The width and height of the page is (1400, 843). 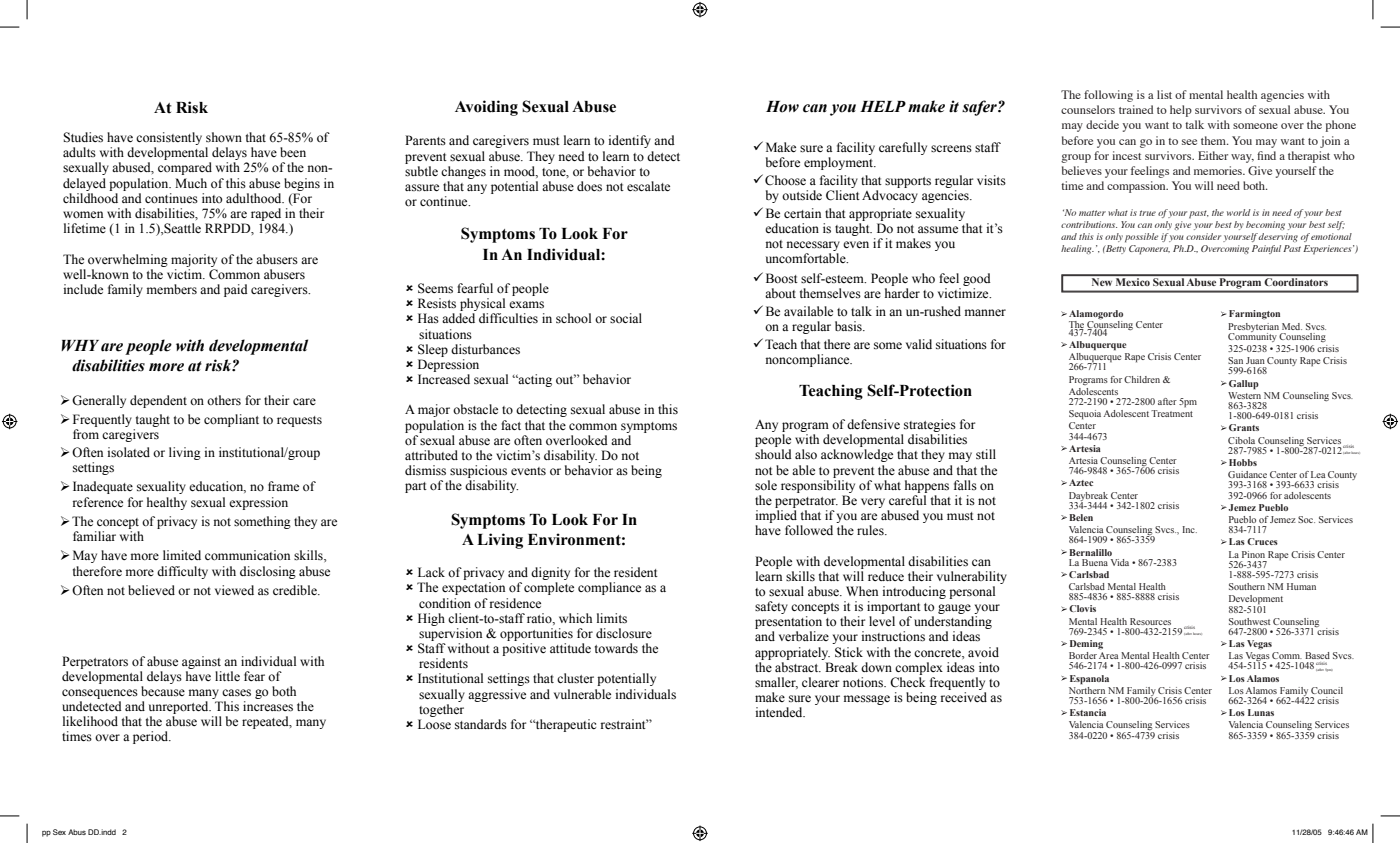 What do you see at coordinates (1181, 111) in the page?
I see `help` at bounding box center [1181, 111].
